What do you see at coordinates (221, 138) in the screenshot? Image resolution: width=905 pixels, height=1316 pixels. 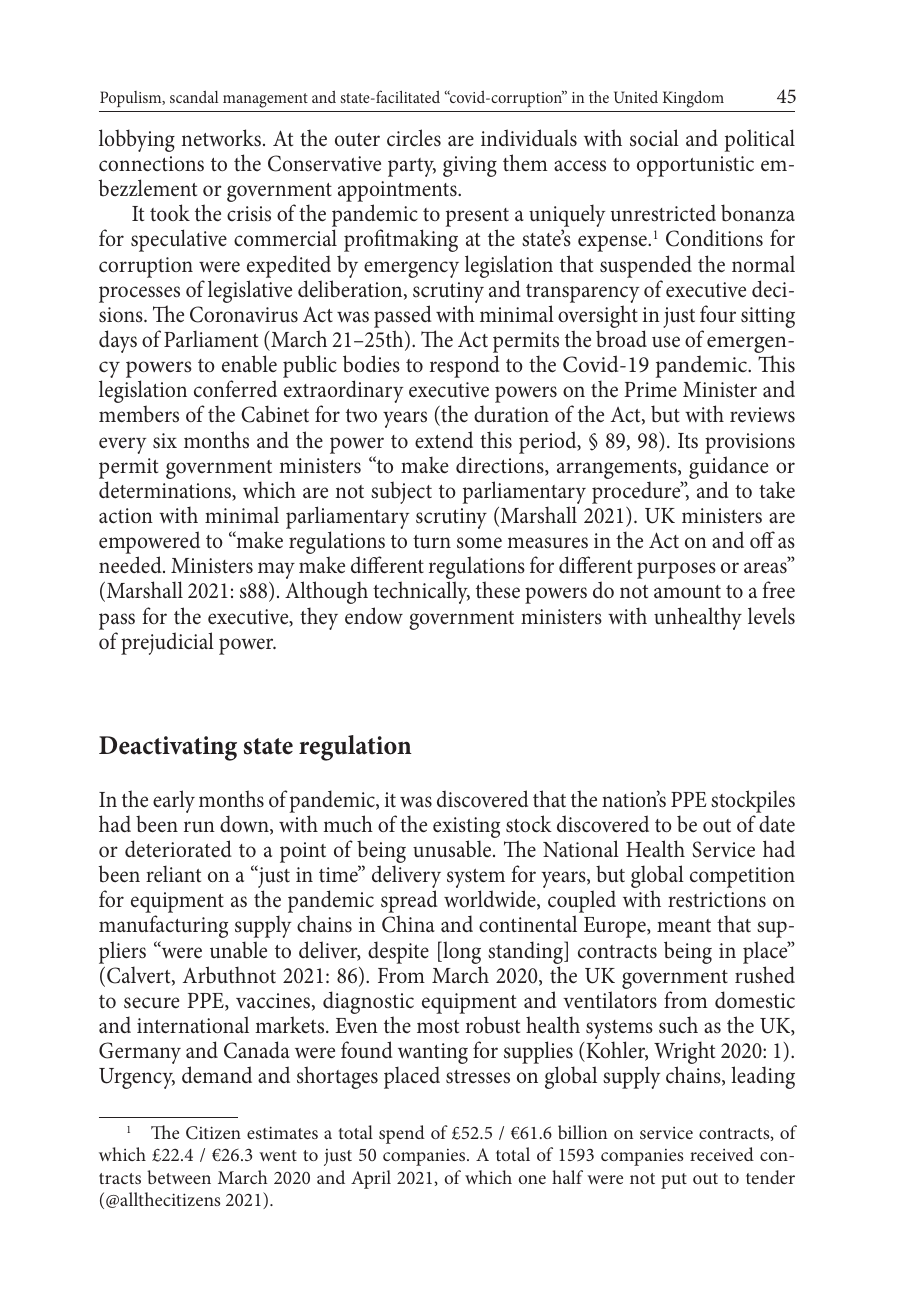 I see `networks` at bounding box center [221, 138].
